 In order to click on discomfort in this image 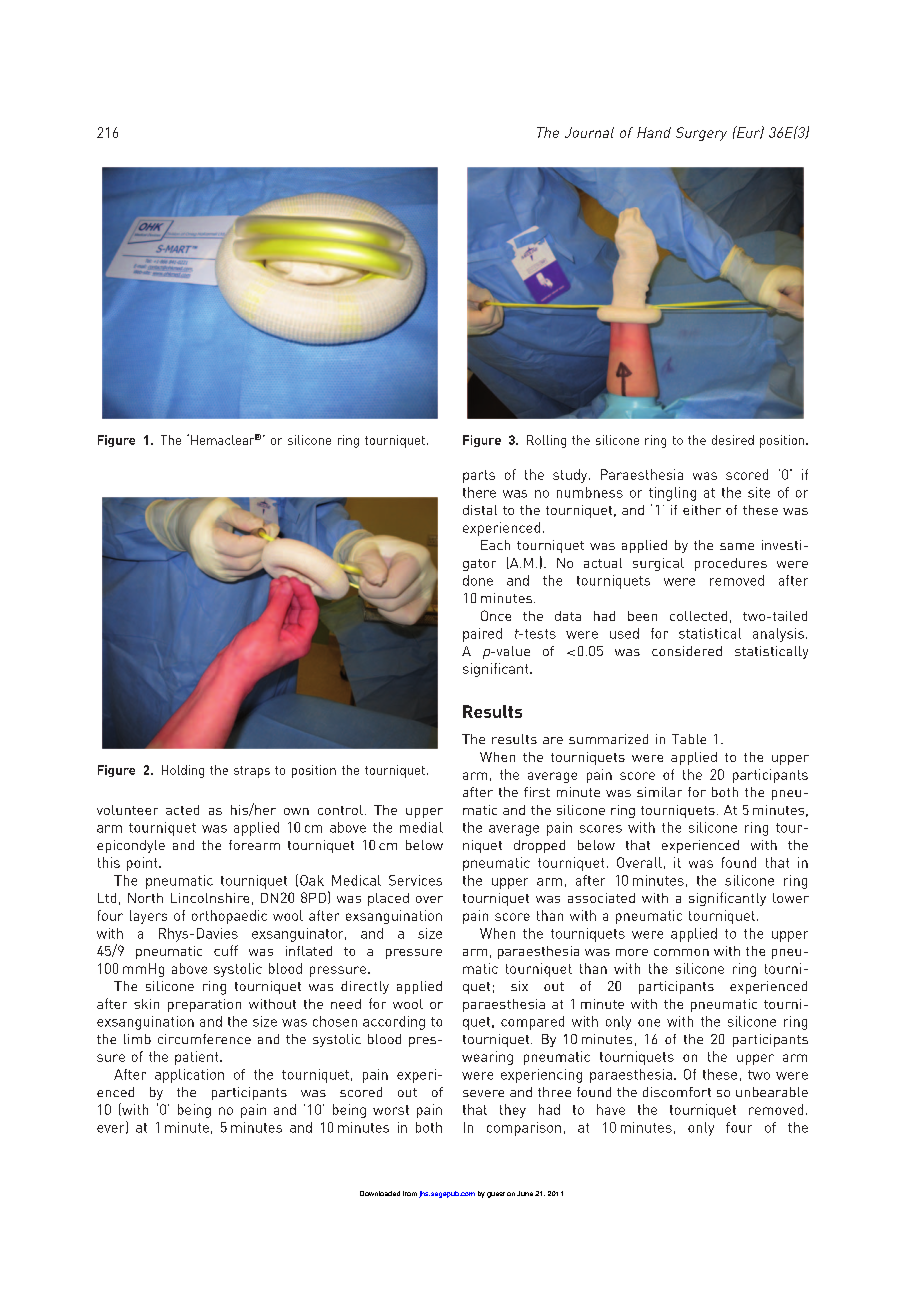, I will do `click(677, 1092)`.
